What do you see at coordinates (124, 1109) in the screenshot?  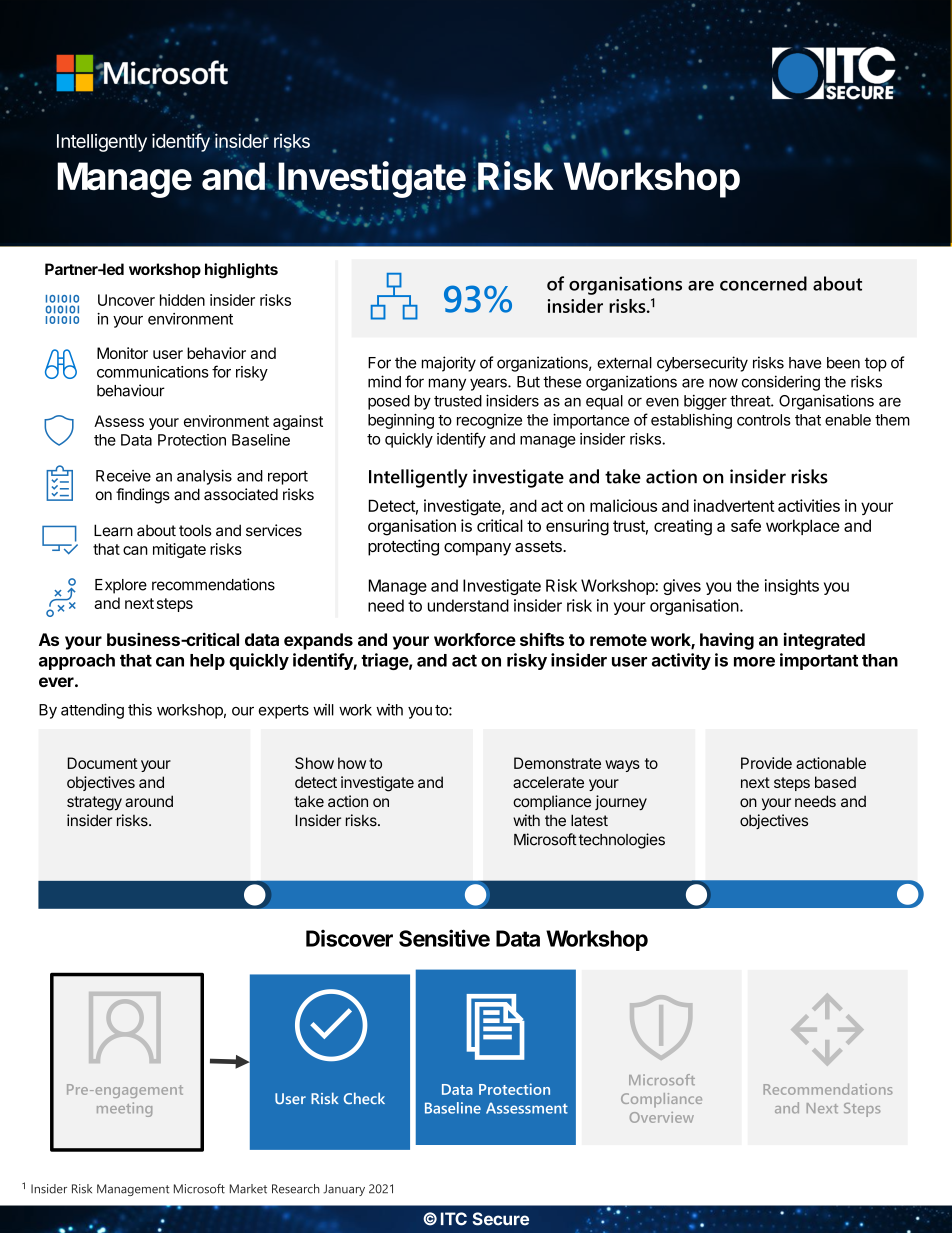 I see `meeting` at bounding box center [124, 1109].
